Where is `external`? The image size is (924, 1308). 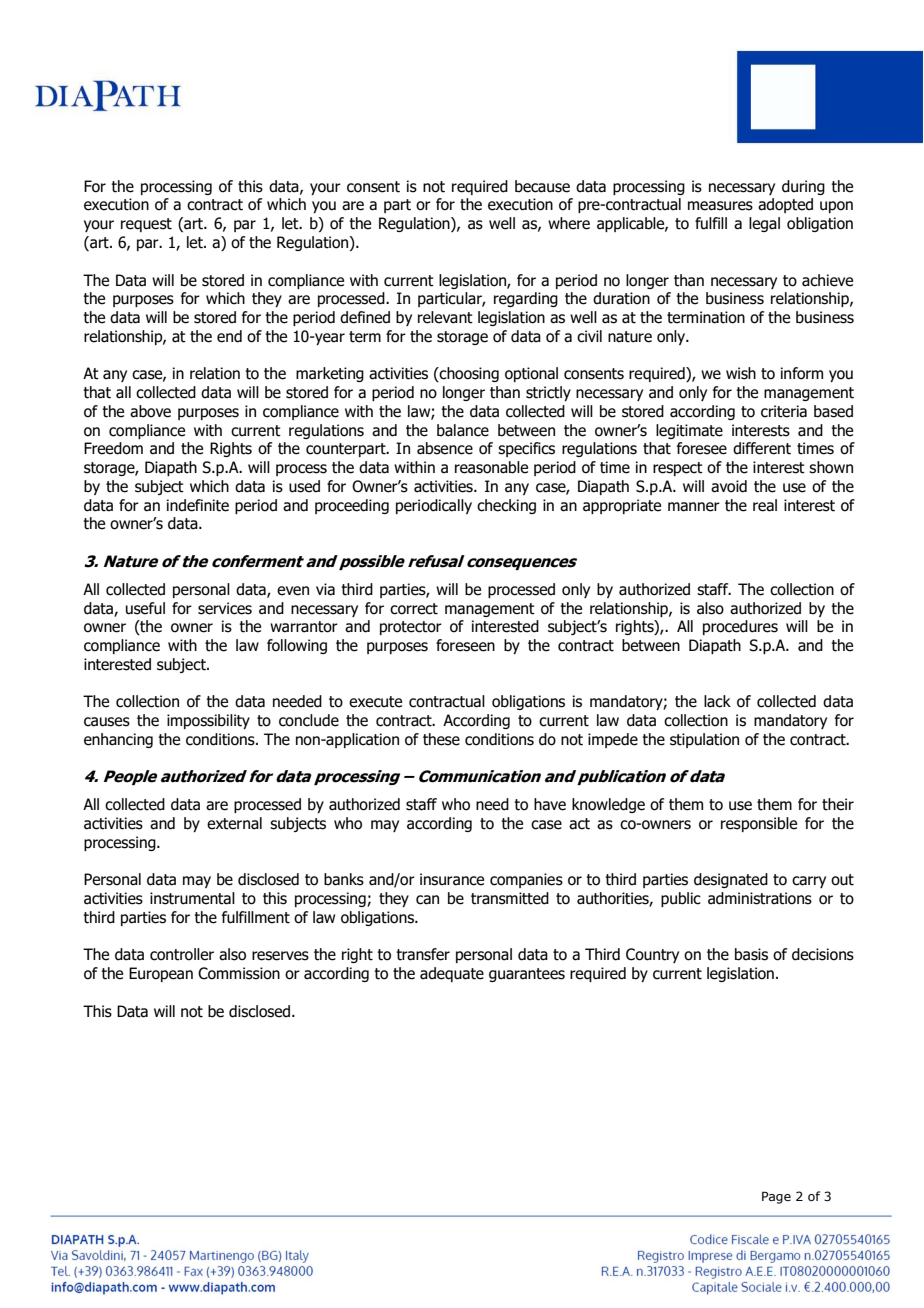
external is located at coordinates (234, 823).
